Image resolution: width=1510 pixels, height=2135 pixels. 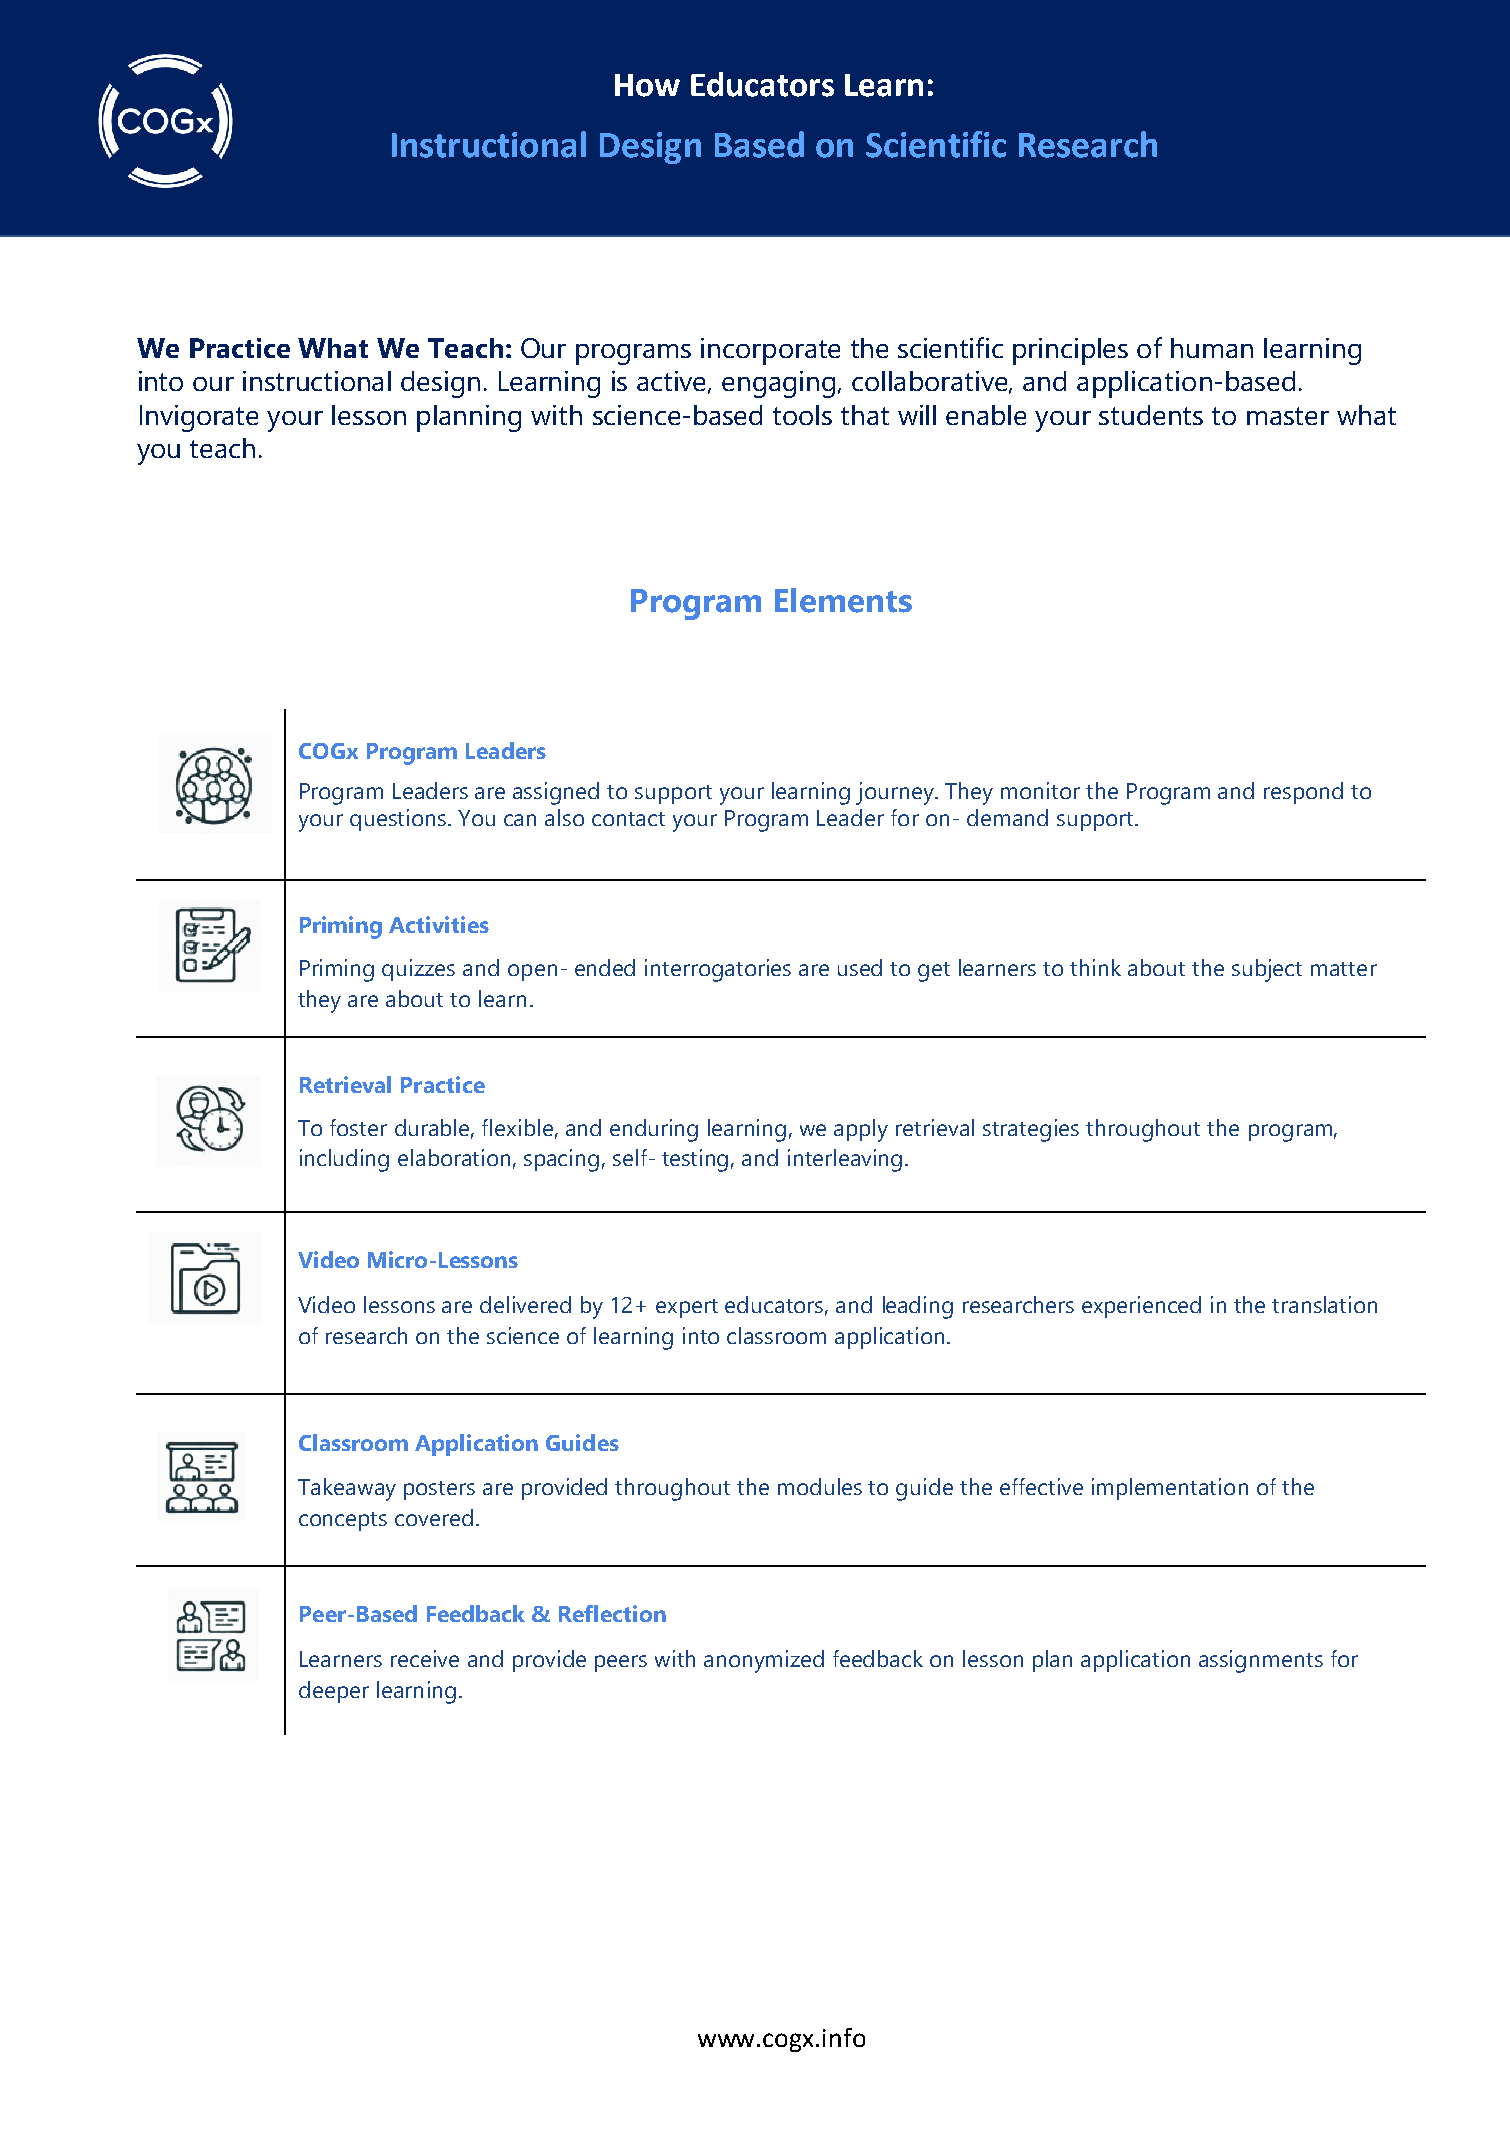 What do you see at coordinates (764, 1661) in the image?
I see `anonymized` at bounding box center [764, 1661].
